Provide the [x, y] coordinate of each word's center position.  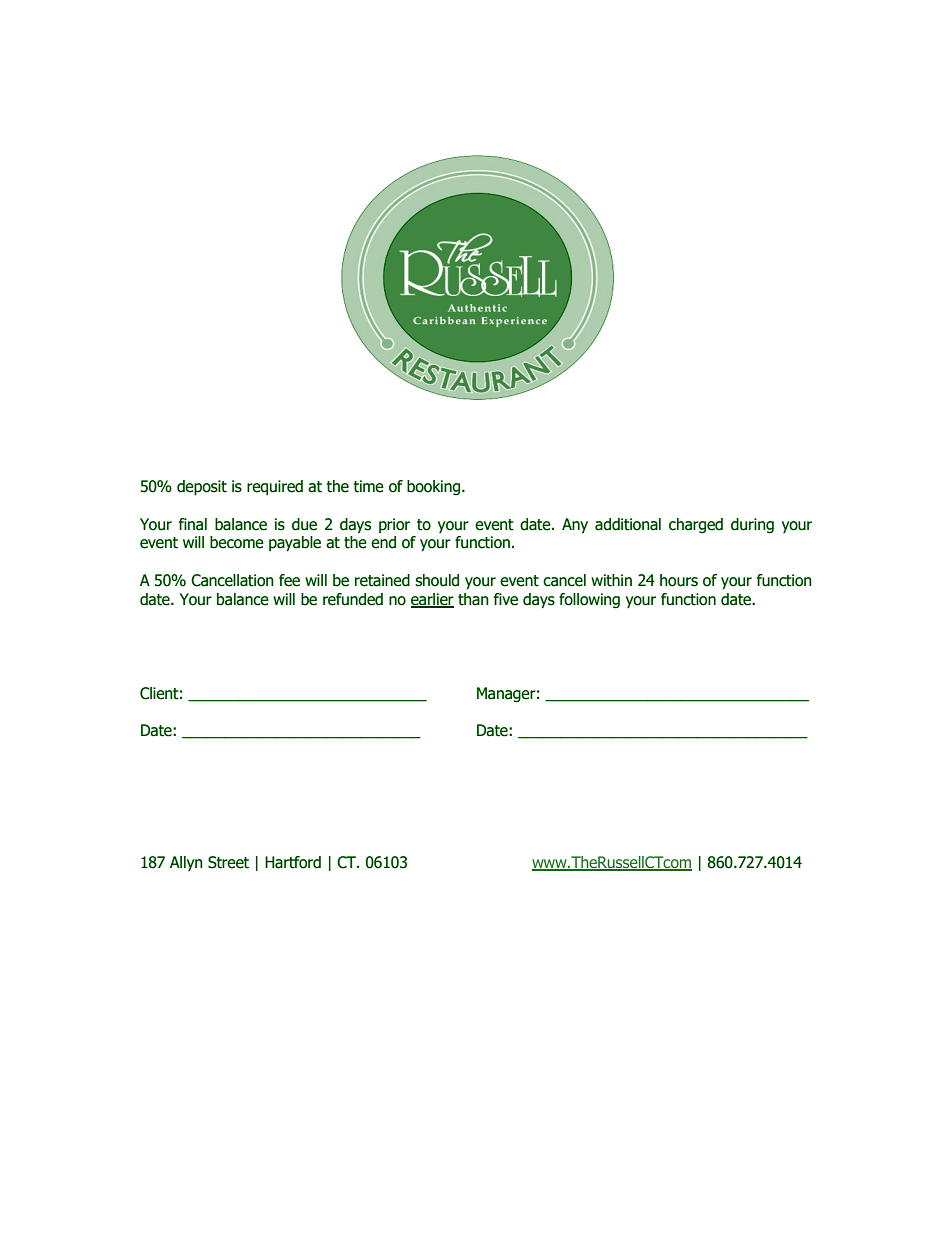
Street [228, 862]
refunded [353, 599]
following [589, 601]
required [275, 488]
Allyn [186, 863]
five [506, 599]
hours [679, 580]
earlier [432, 600]
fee [289, 580]
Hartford [293, 862]
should [437, 580]
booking [433, 488]
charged [696, 526]
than [473, 599]
